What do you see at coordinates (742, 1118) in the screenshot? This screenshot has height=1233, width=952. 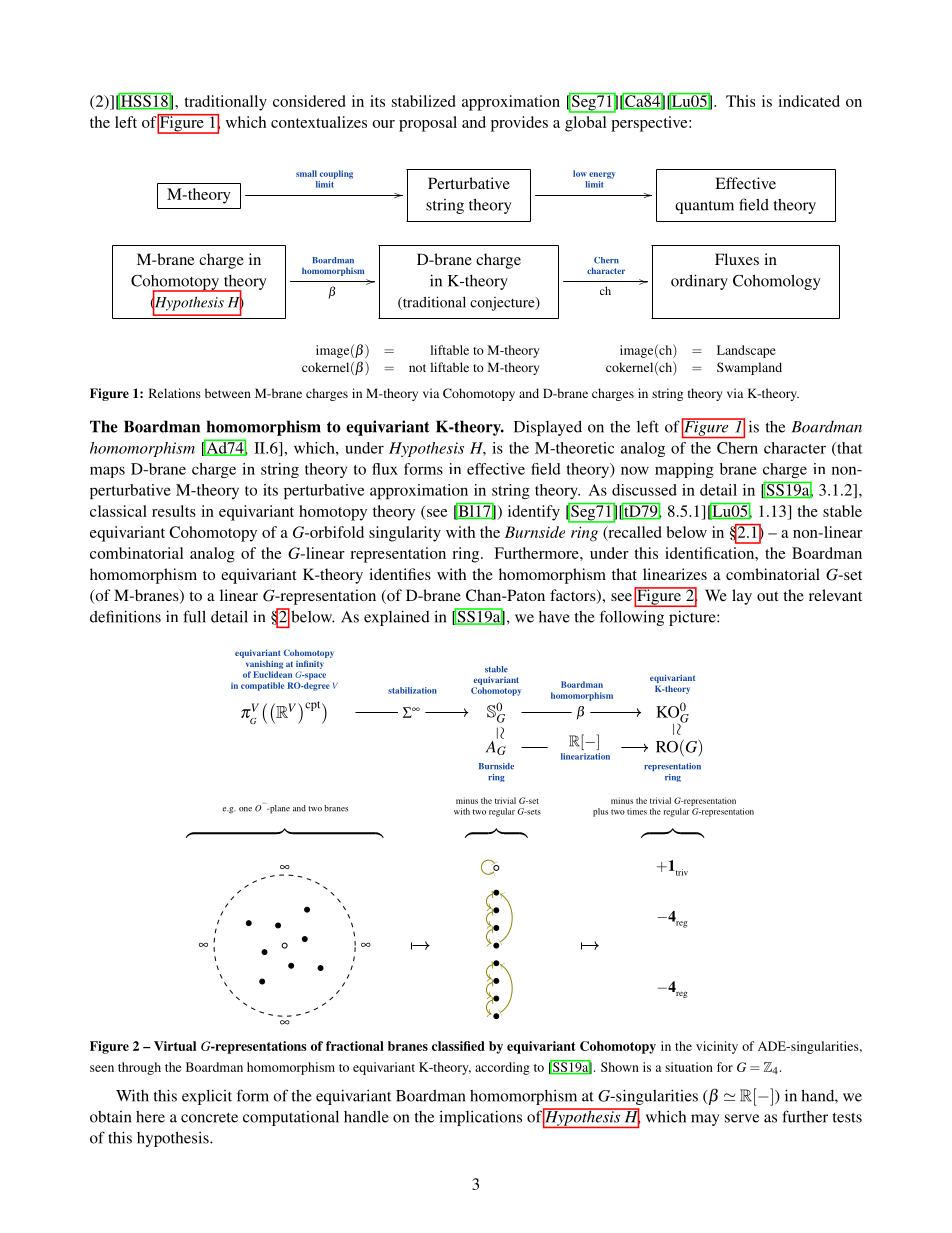 I see `serve` at bounding box center [742, 1118].
